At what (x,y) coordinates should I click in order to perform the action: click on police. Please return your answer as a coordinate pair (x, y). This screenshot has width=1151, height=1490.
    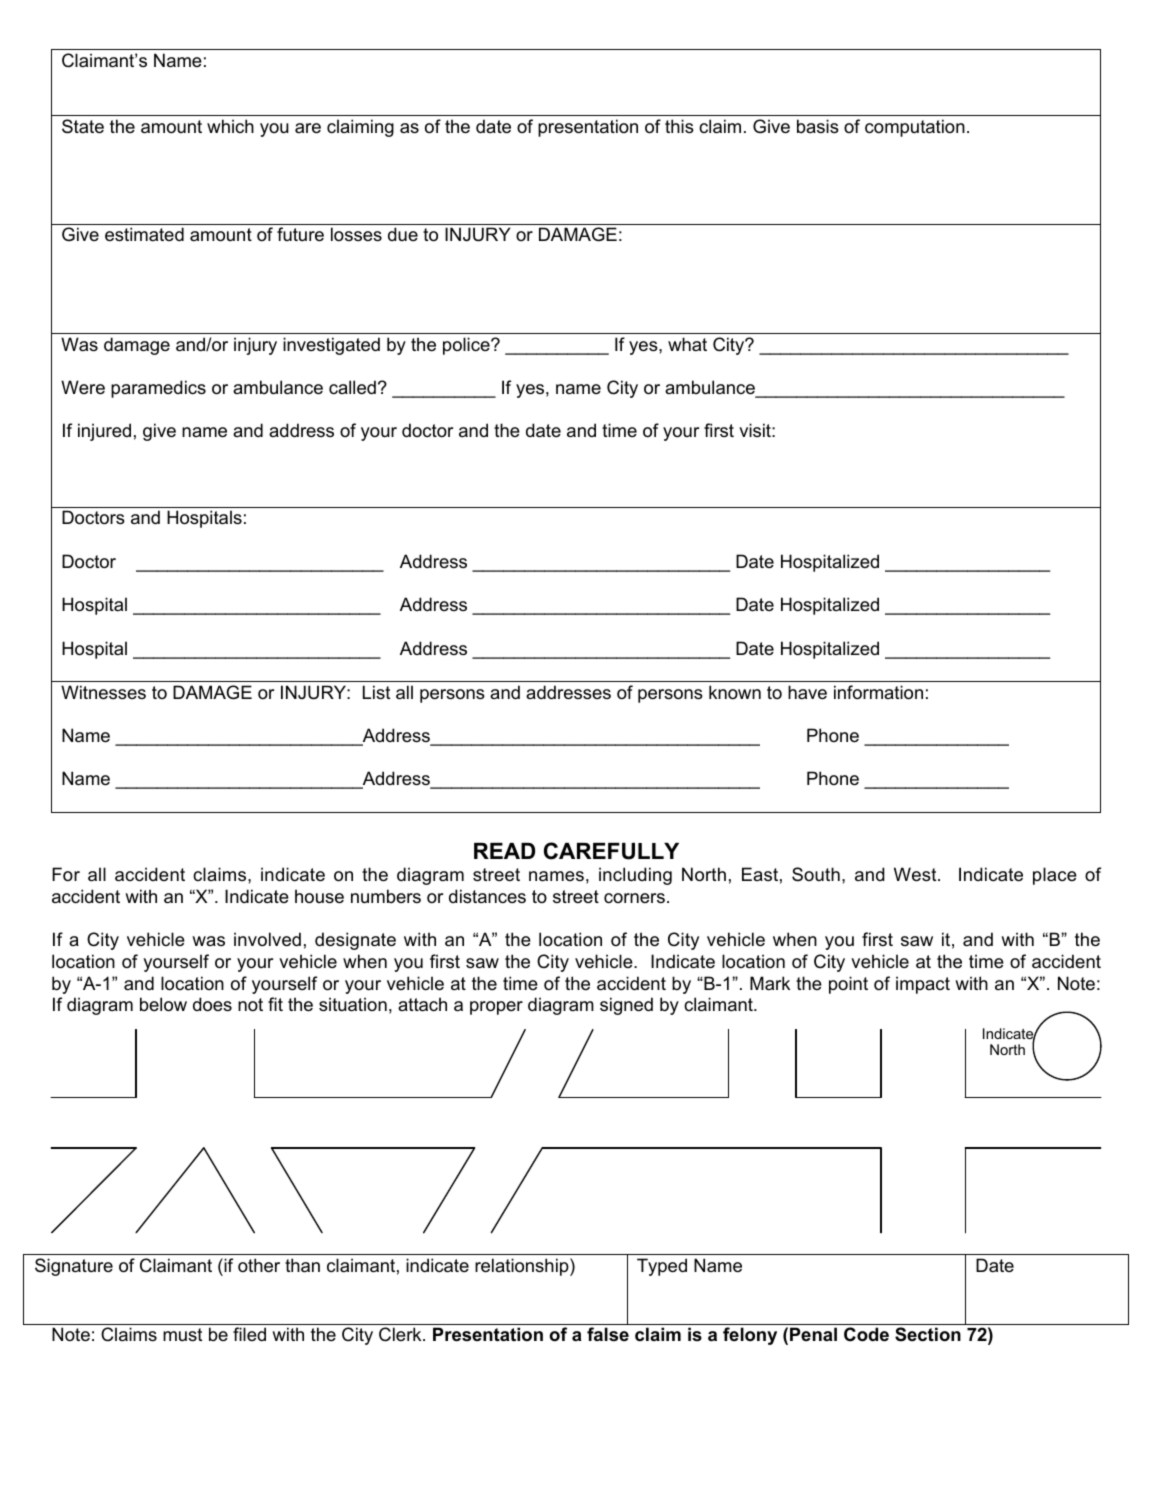
    Looking at the image, I should click on (467, 346).
